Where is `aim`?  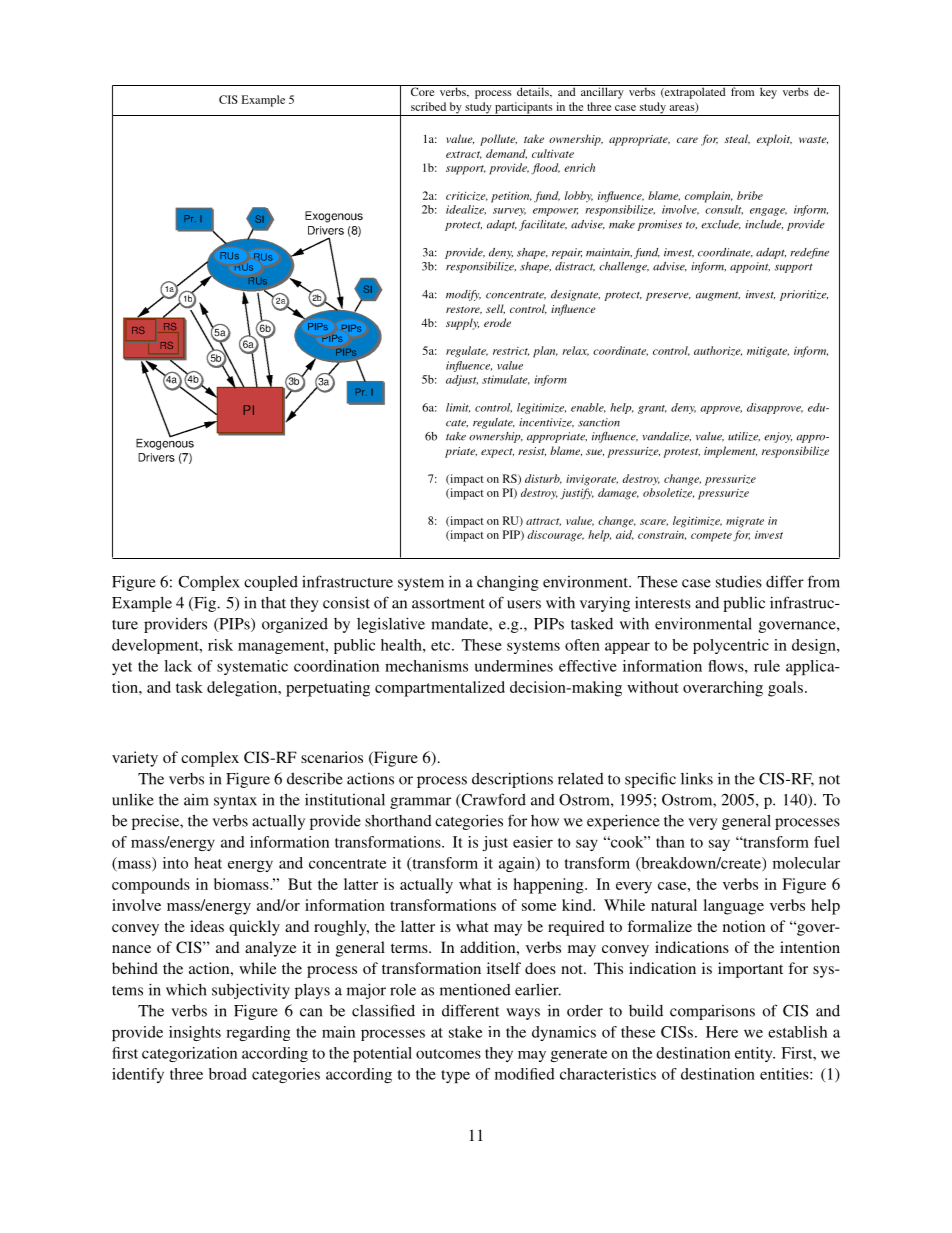
aim is located at coordinates (196, 799).
